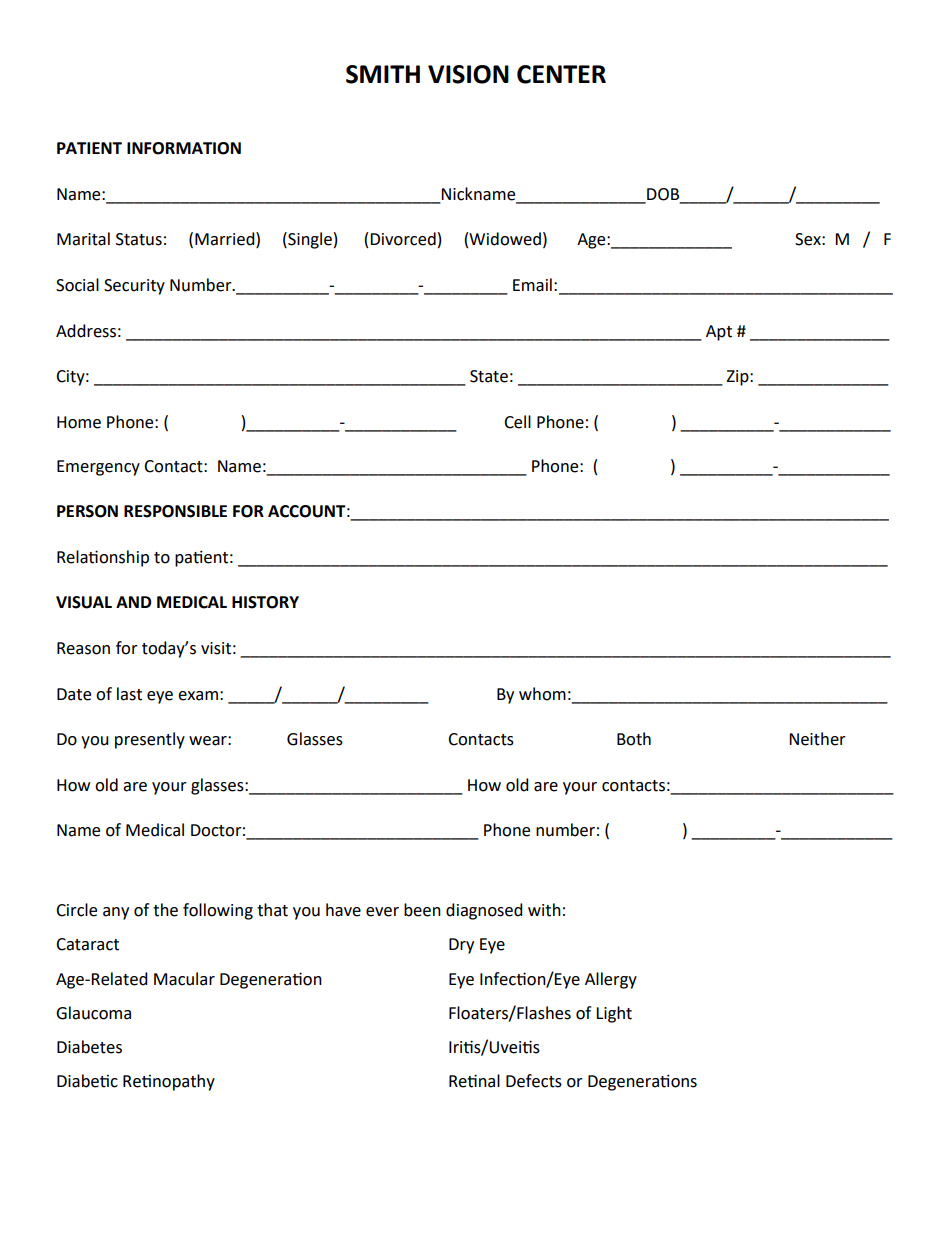 The image size is (952, 1233). I want to click on VISION, so click(468, 74).
